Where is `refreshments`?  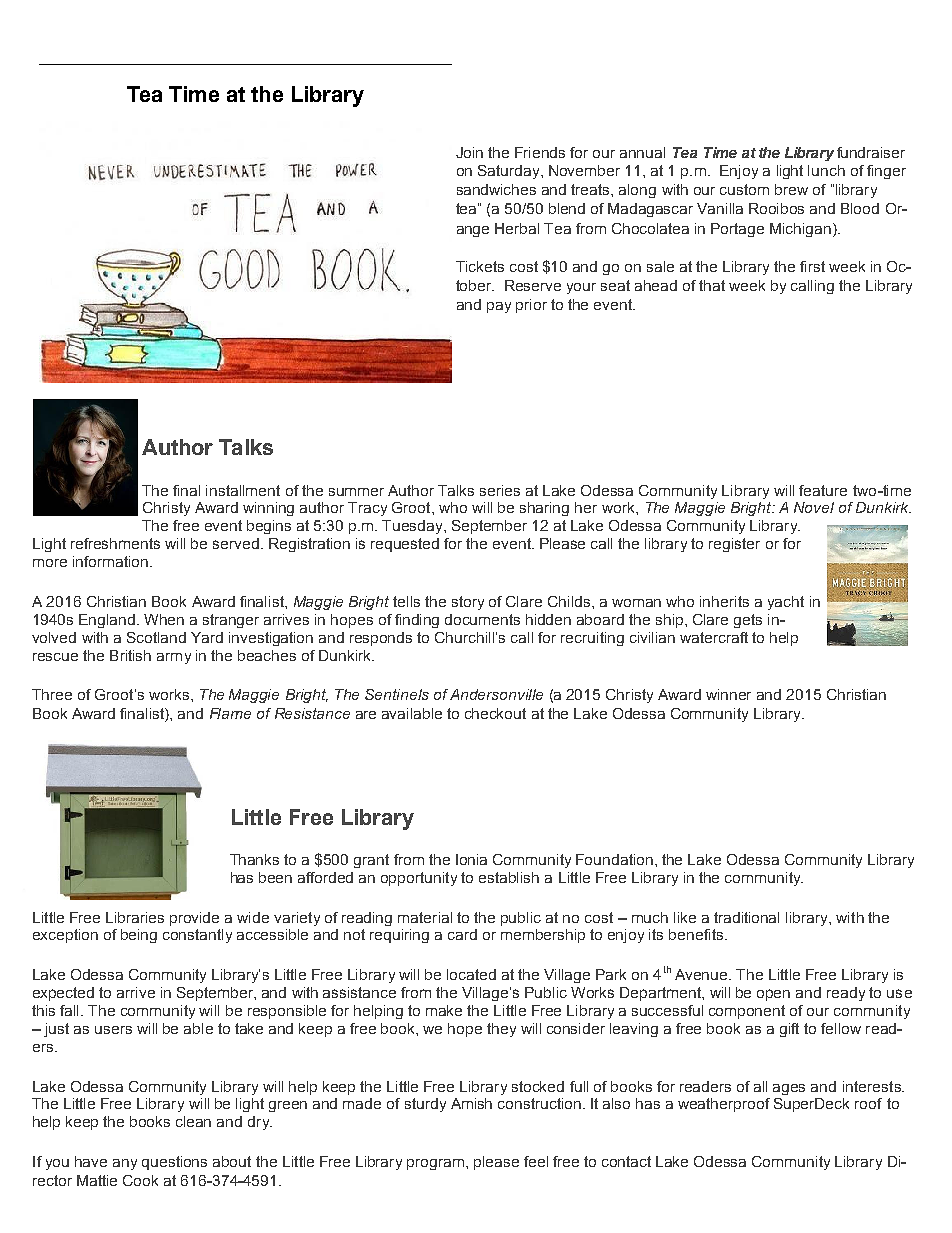 refreshments is located at coordinates (115, 543).
